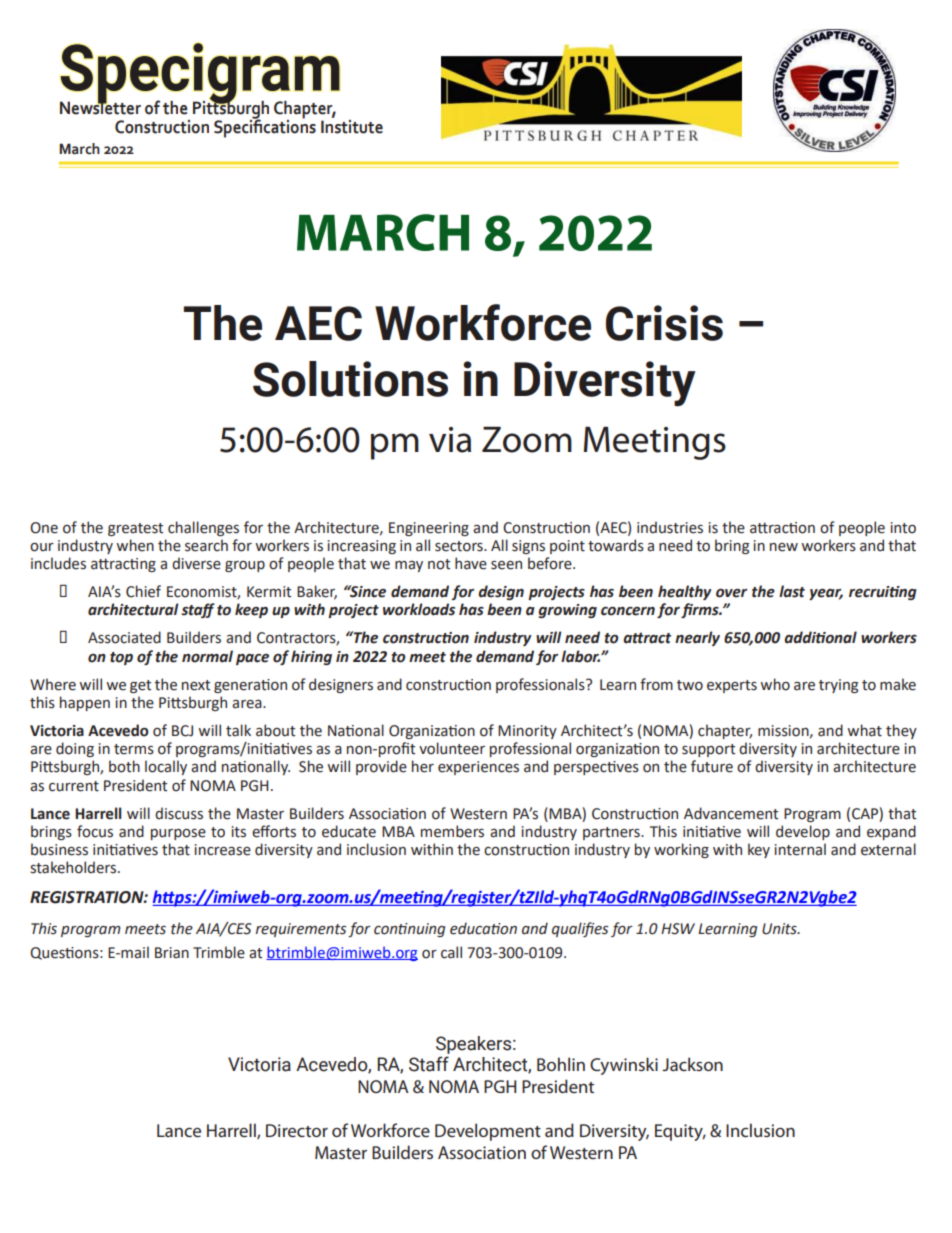  Describe the element at coordinates (352, 125) in the screenshot. I see `Institute` at that location.
